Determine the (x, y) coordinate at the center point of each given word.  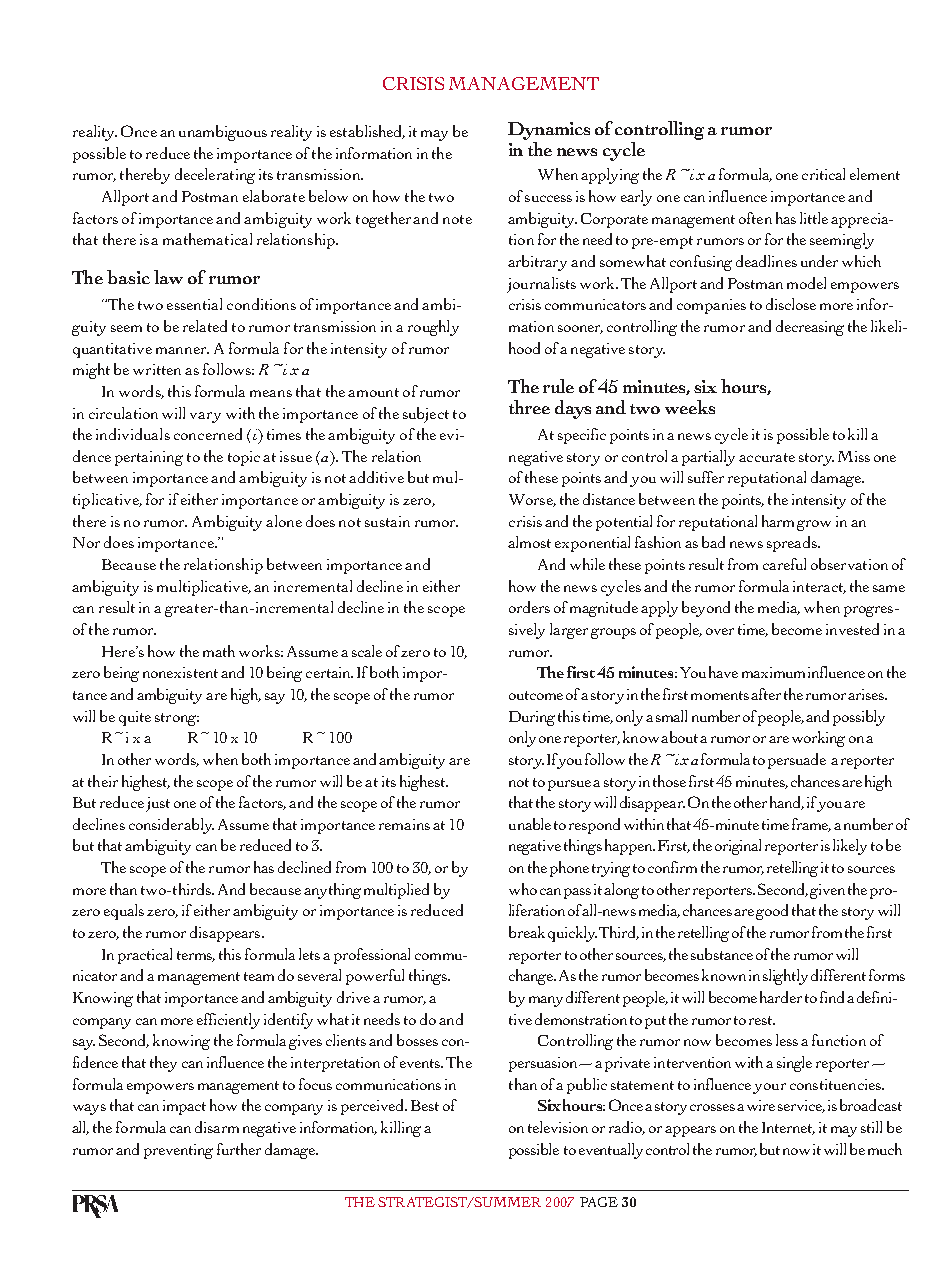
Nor (86, 542)
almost (529, 542)
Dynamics (549, 131)
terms (196, 956)
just (158, 804)
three (529, 407)
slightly (785, 977)
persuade (797, 761)
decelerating (215, 176)
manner (182, 350)
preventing (178, 1151)
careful (784, 564)
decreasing (810, 328)
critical (823, 174)
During (532, 718)
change (532, 977)
